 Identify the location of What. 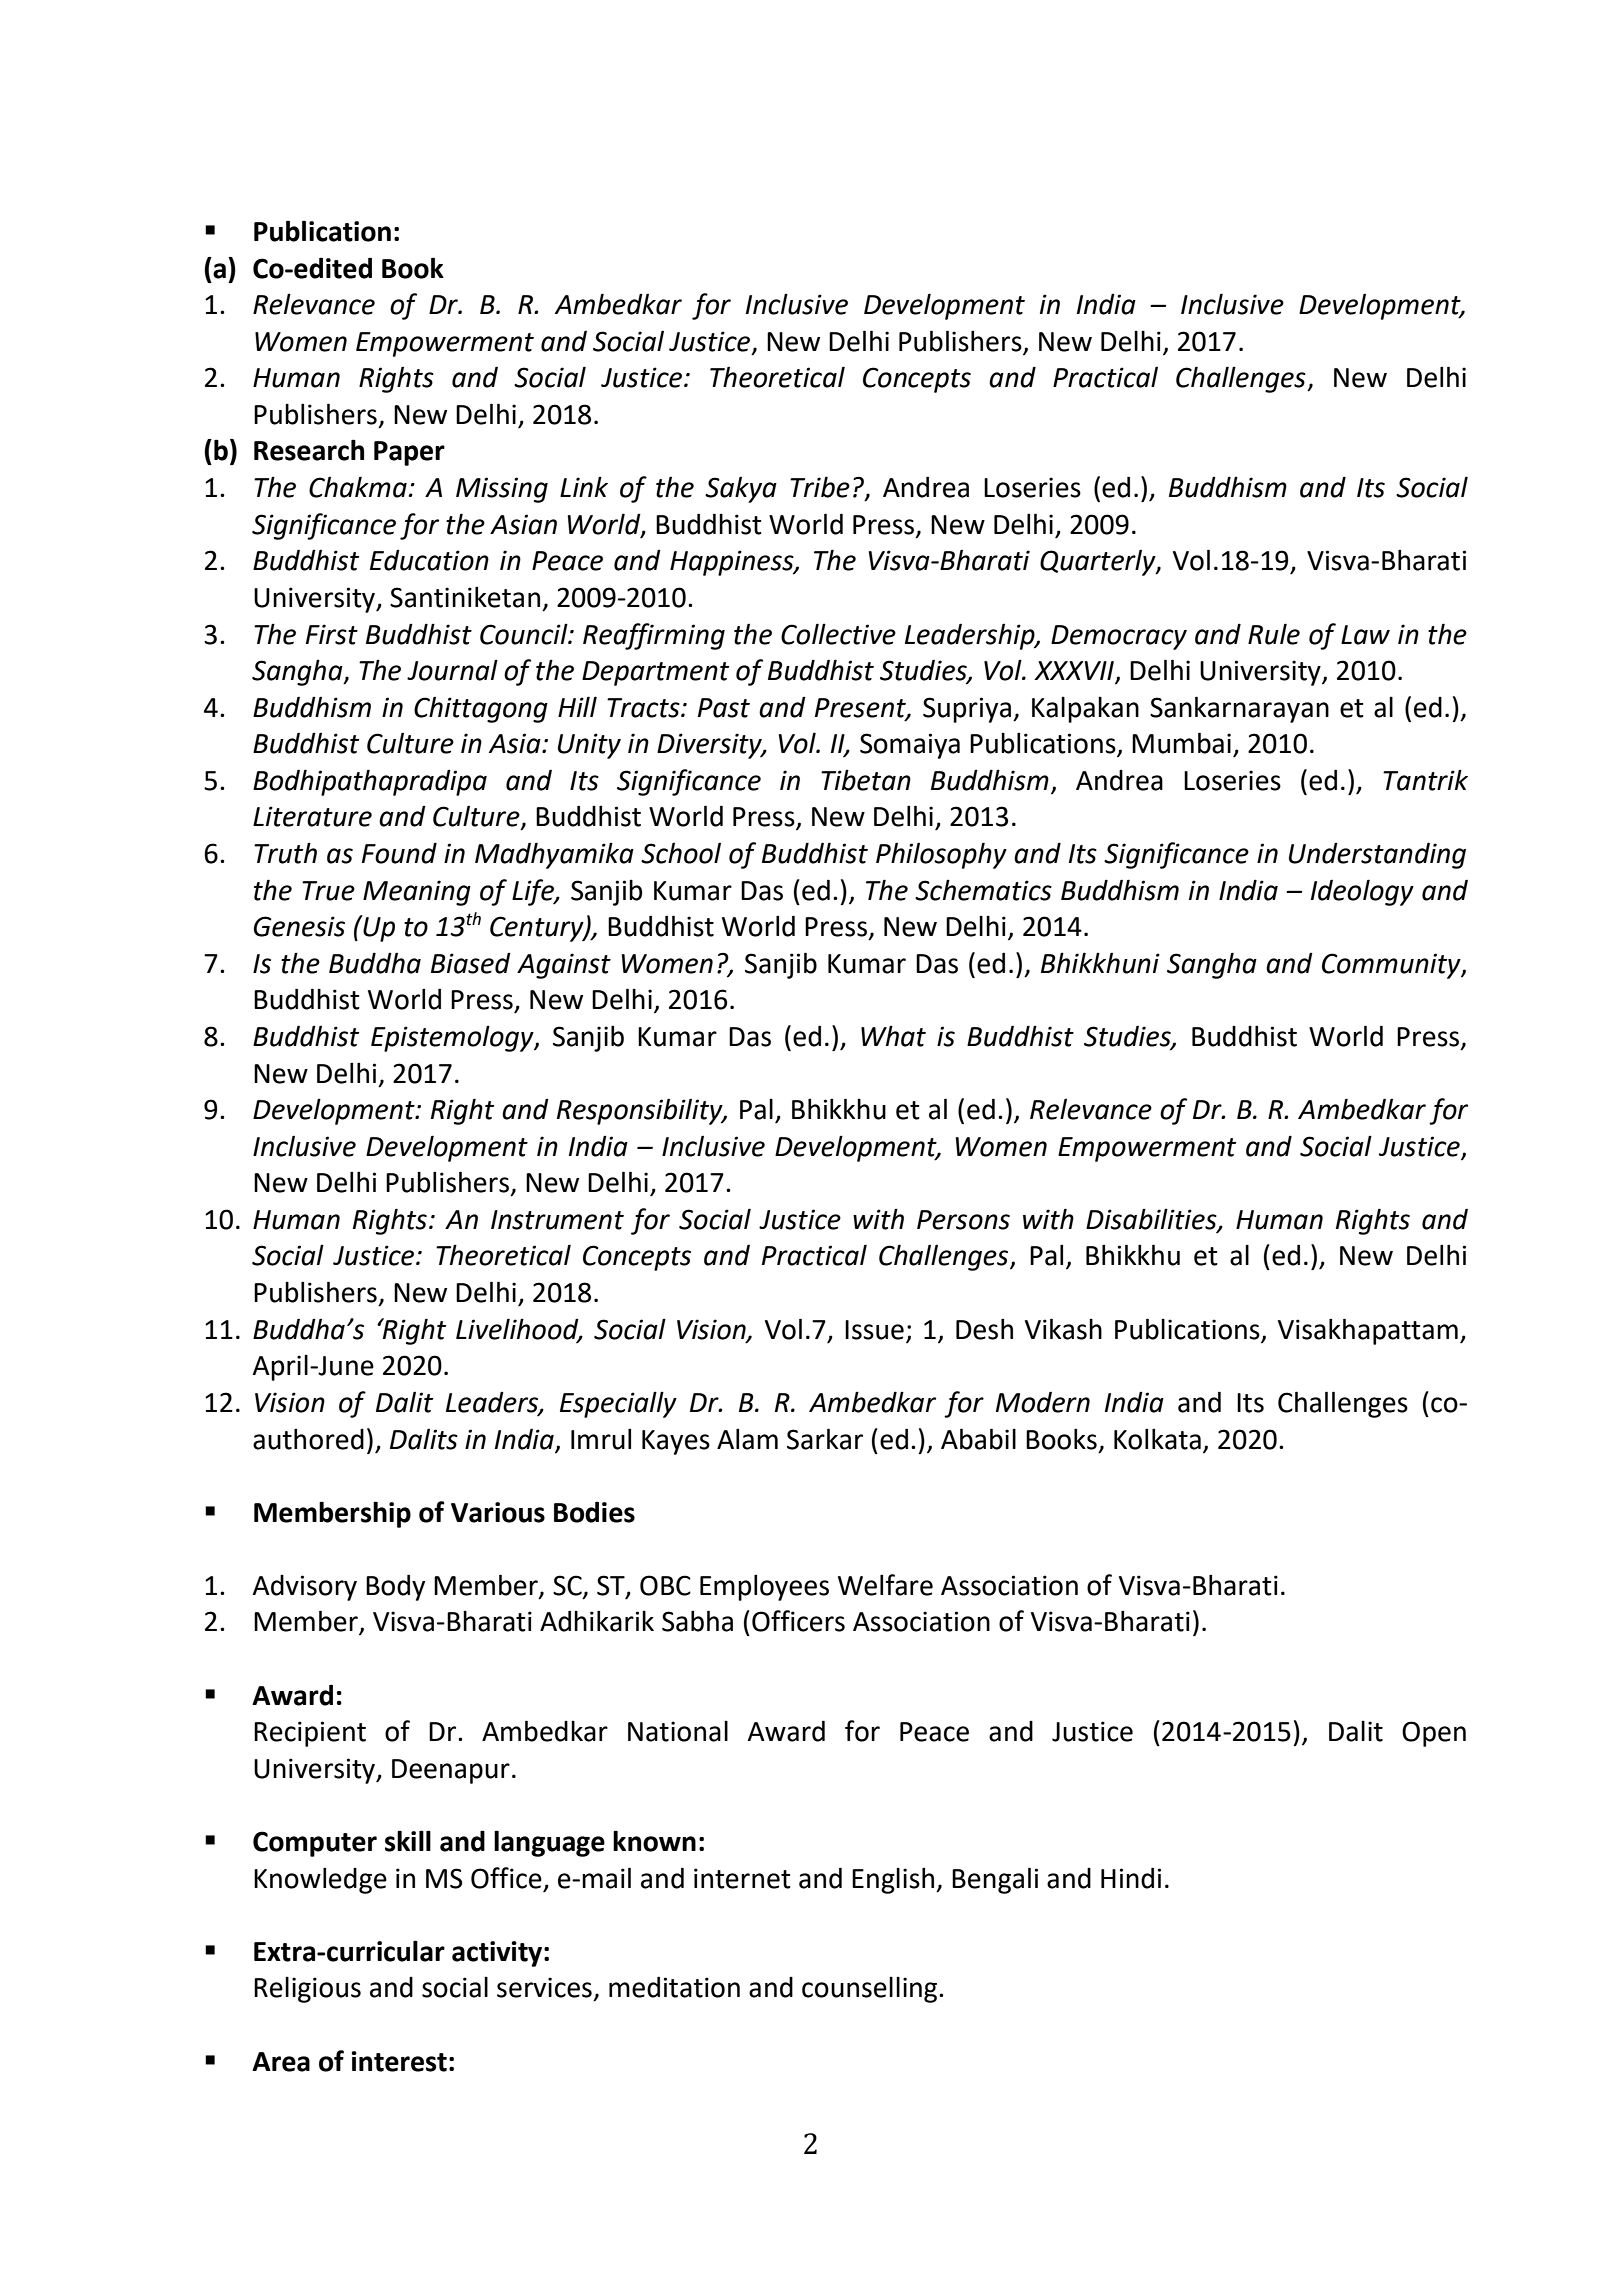
(893, 1036).
